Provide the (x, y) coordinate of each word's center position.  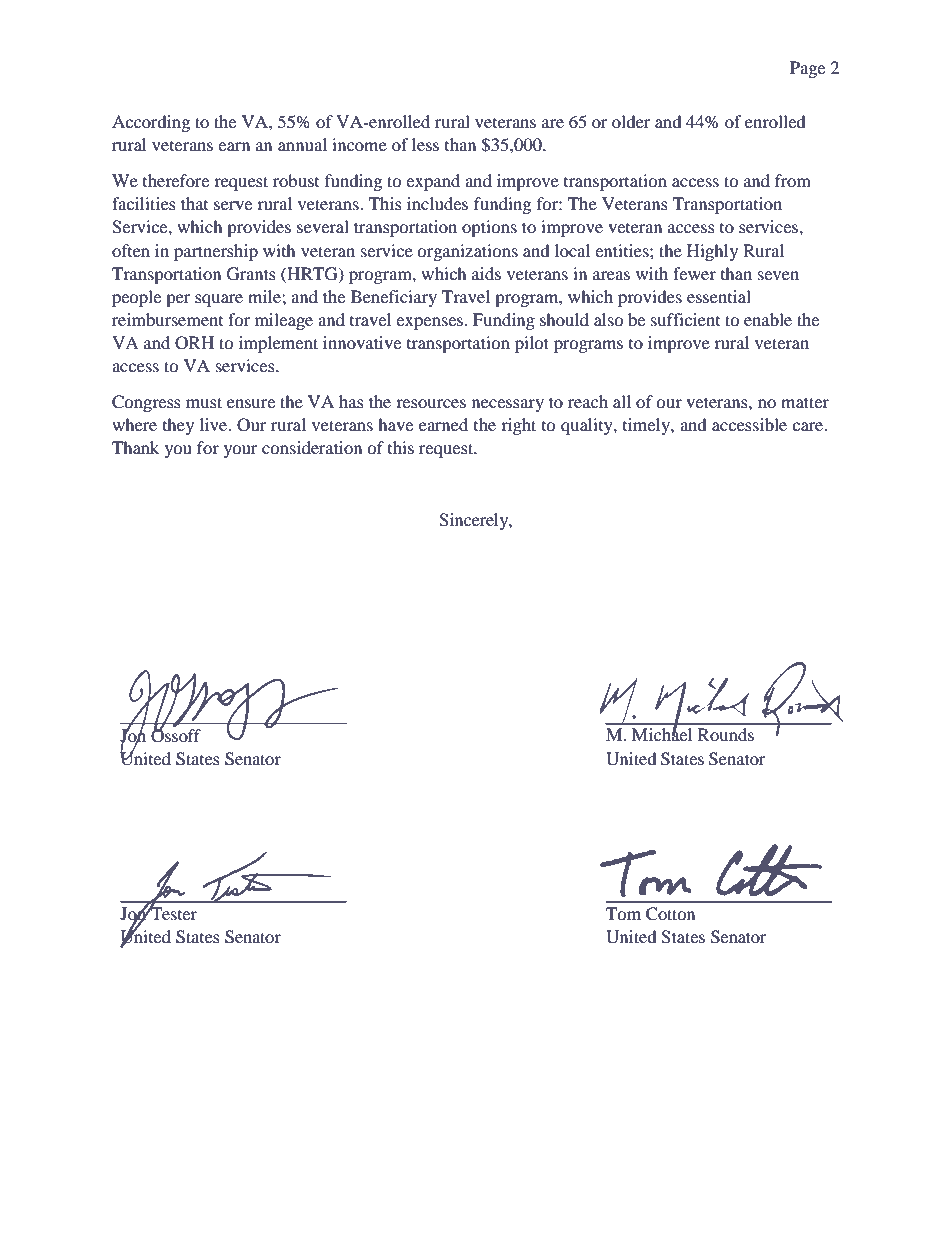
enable (768, 319)
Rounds (726, 734)
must (204, 402)
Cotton (670, 914)
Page (807, 69)
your (241, 451)
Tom (623, 913)
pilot (532, 344)
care (809, 426)
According (151, 123)
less (425, 144)
